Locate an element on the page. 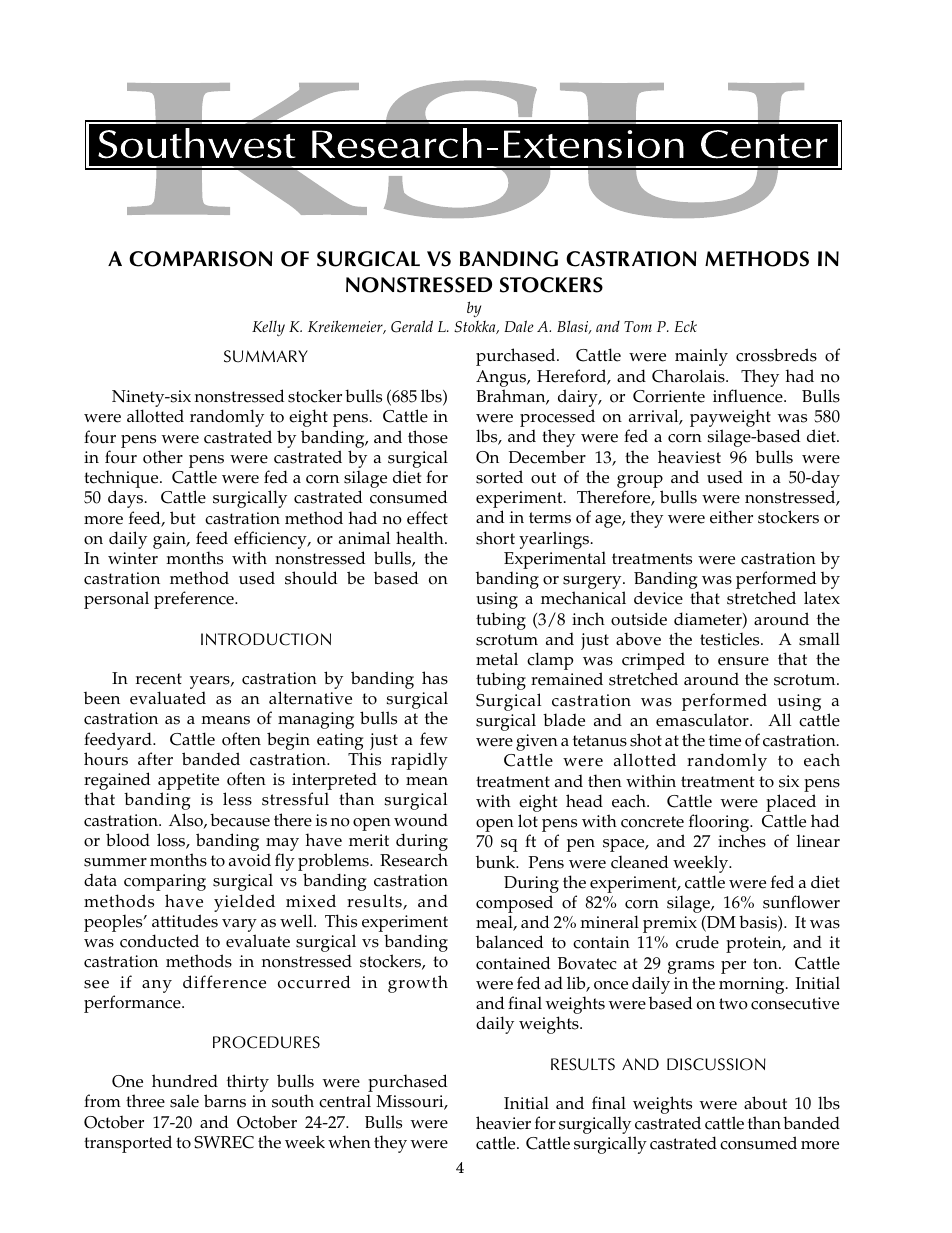 This page has height=1233, width=952. COMPARISON is located at coordinates (200, 259).
